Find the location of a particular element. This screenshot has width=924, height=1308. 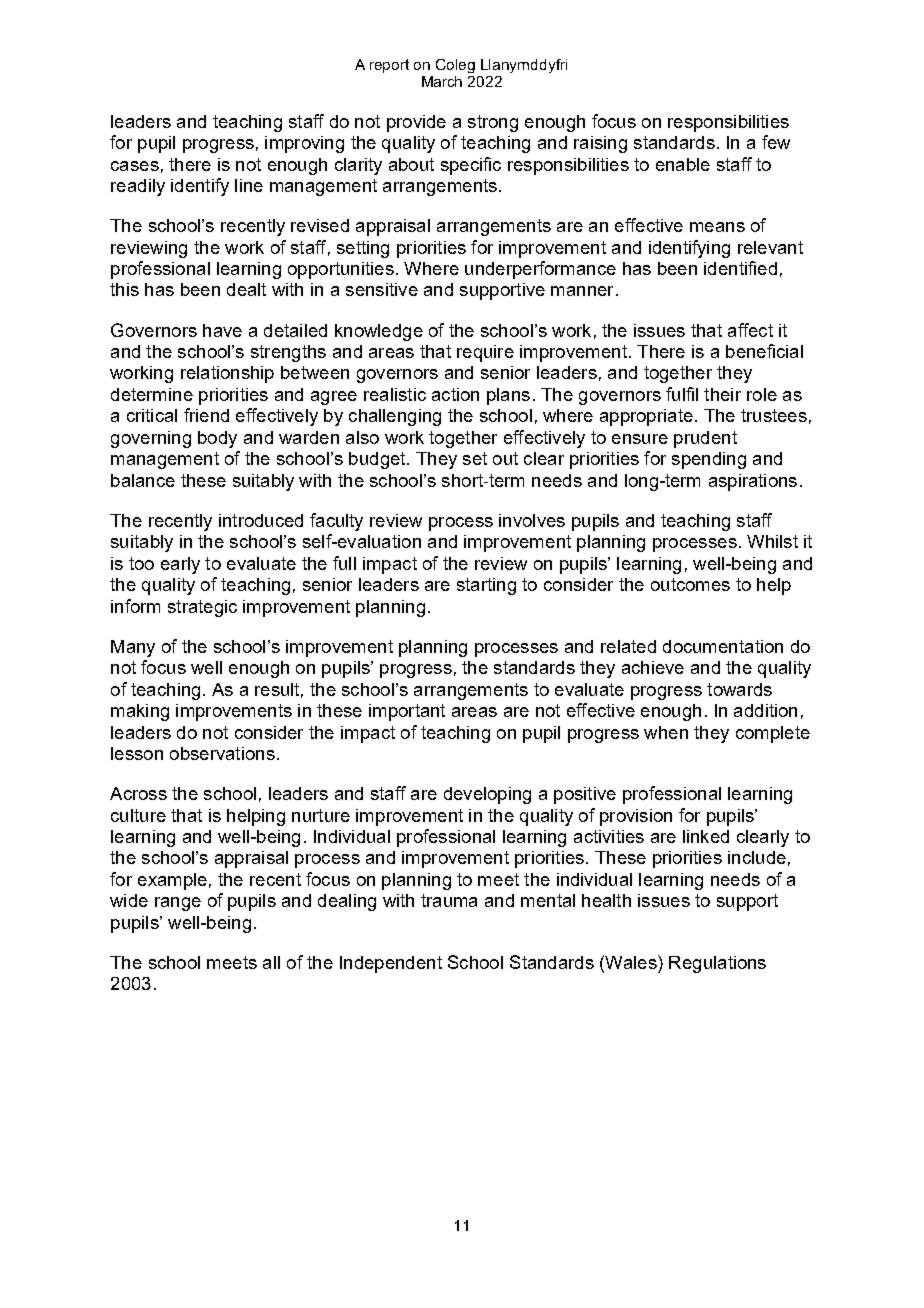

sensitive is located at coordinates (382, 289).
